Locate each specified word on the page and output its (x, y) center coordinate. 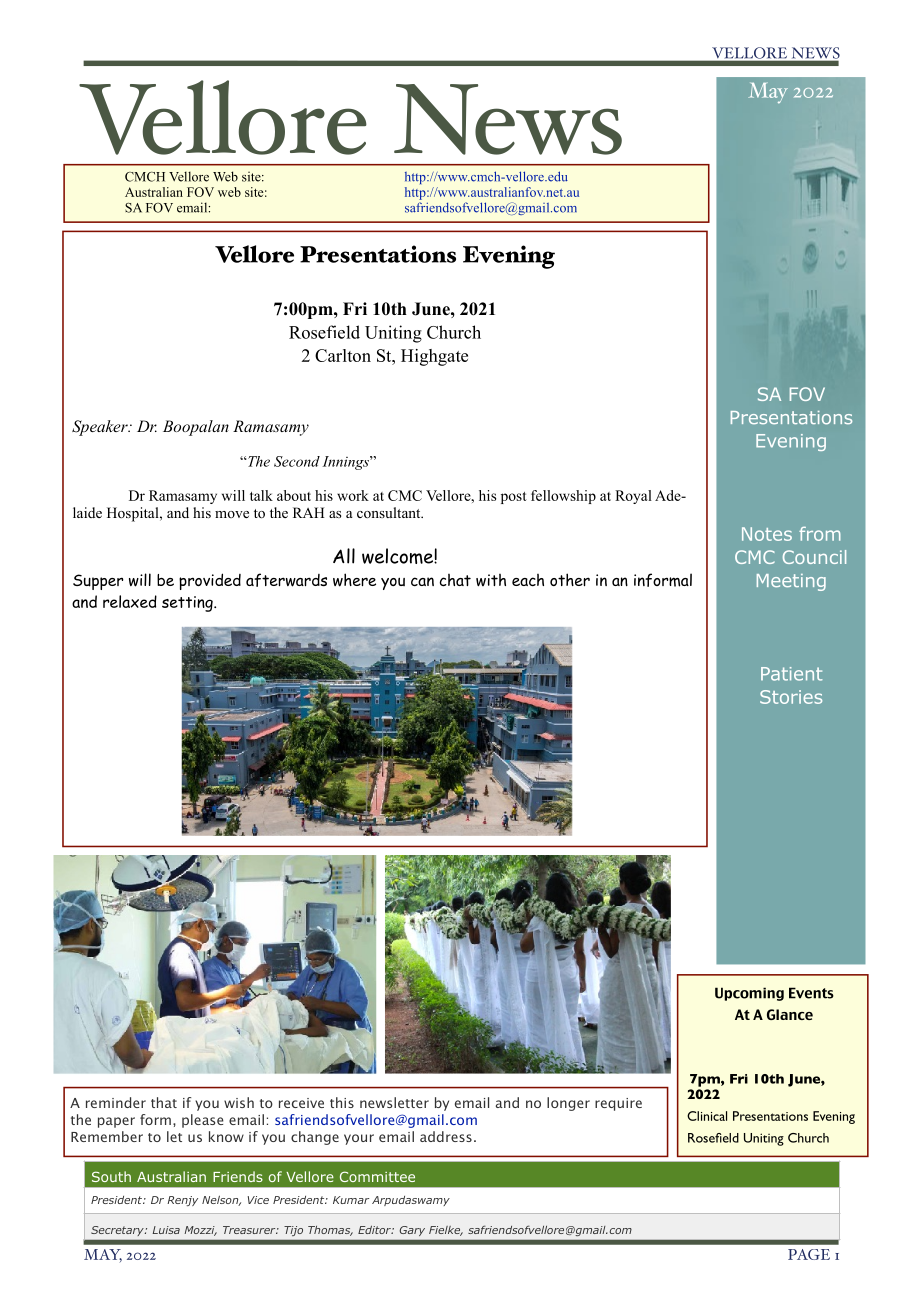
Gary (412, 1231)
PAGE (809, 1254)
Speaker (101, 428)
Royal (633, 497)
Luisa (166, 1230)
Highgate (434, 357)
